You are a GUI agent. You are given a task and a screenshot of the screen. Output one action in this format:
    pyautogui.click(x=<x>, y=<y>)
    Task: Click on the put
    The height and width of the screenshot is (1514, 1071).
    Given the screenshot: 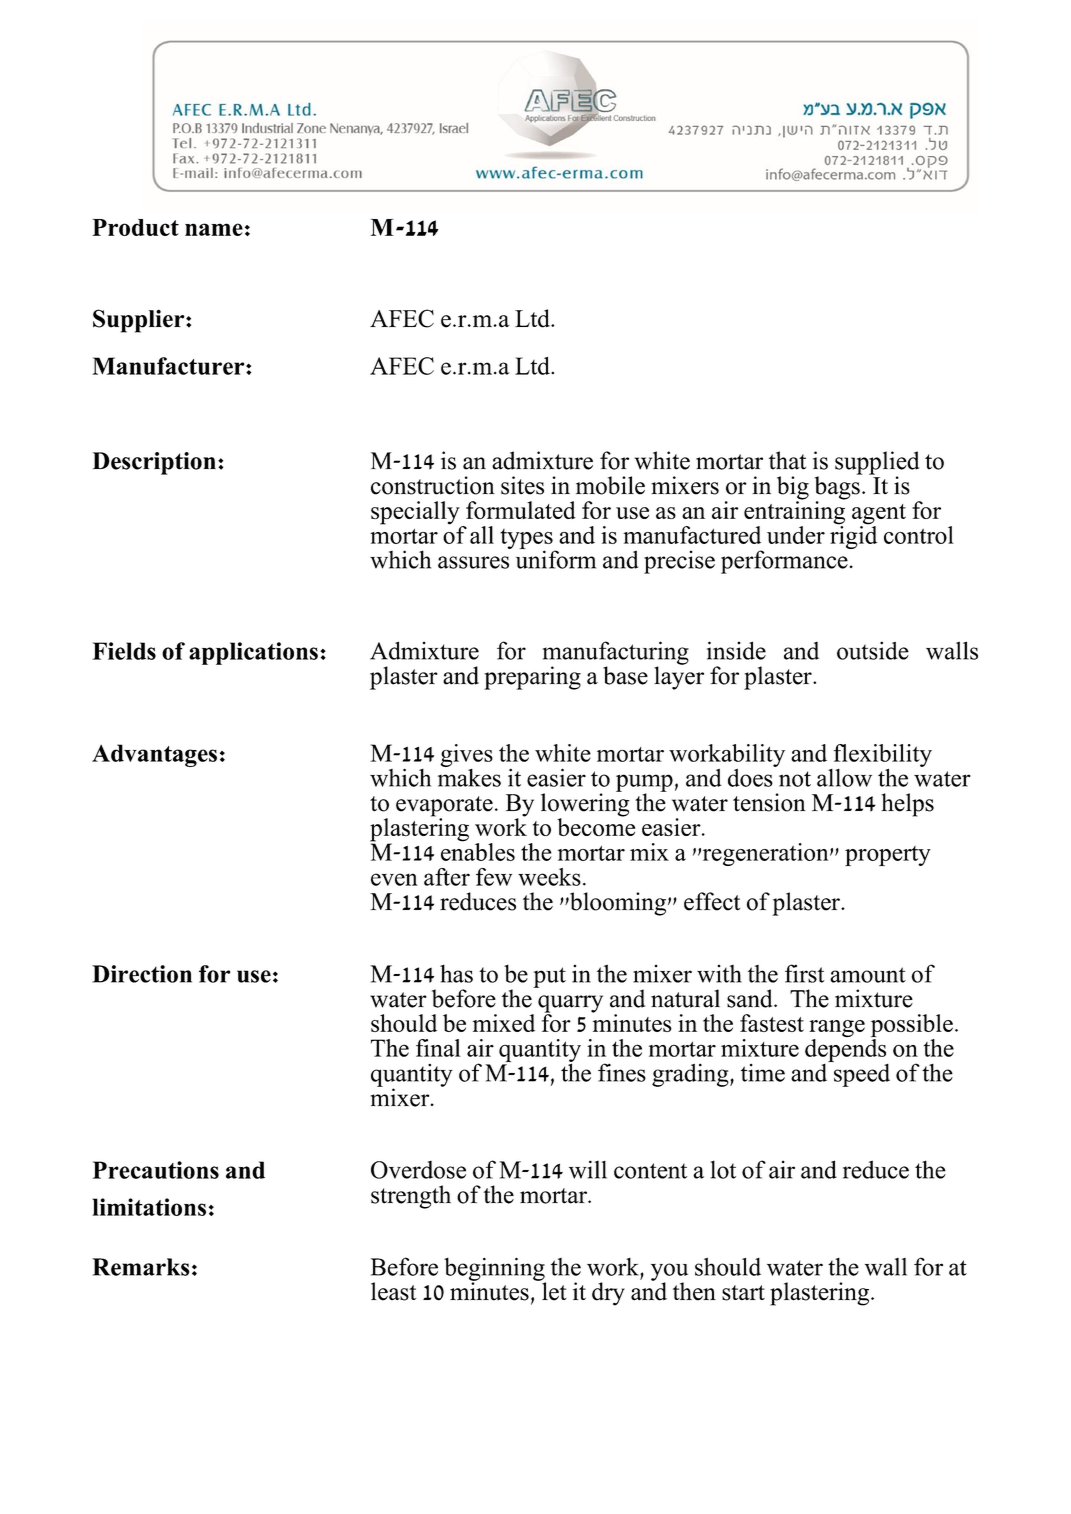 What is the action you would take?
    pyautogui.click(x=549, y=977)
